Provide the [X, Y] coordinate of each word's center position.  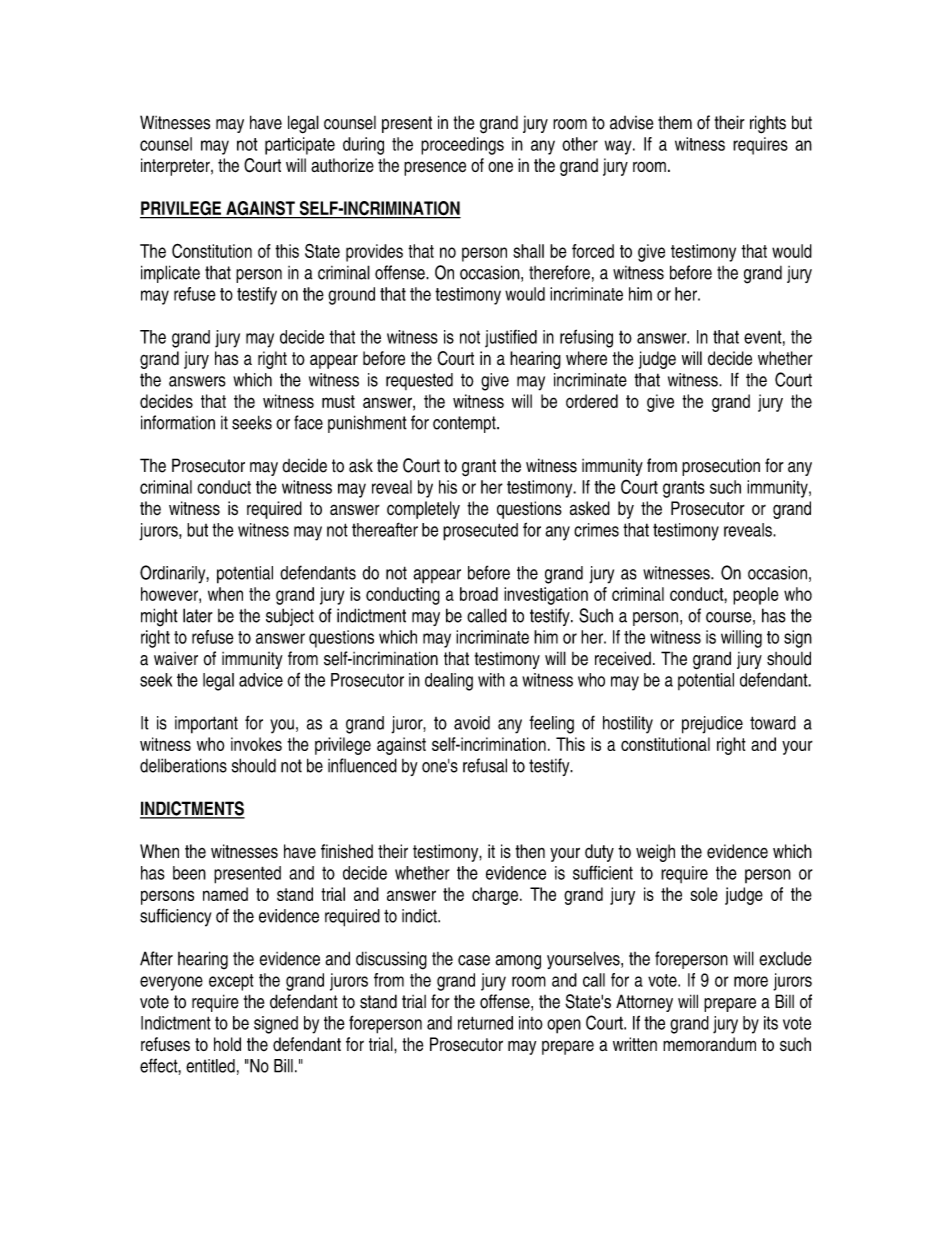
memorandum [709, 1044]
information [178, 422]
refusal [485, 765]
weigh [655, 853]
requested [419, 381]
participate [300, 146]
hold [227, 1044]
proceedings [462, 146]
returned [485, 1023]
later [198, 615]
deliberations [183, 765]
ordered [592, 401]
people [756, 596]
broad [479, 594]
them [675, 122]
